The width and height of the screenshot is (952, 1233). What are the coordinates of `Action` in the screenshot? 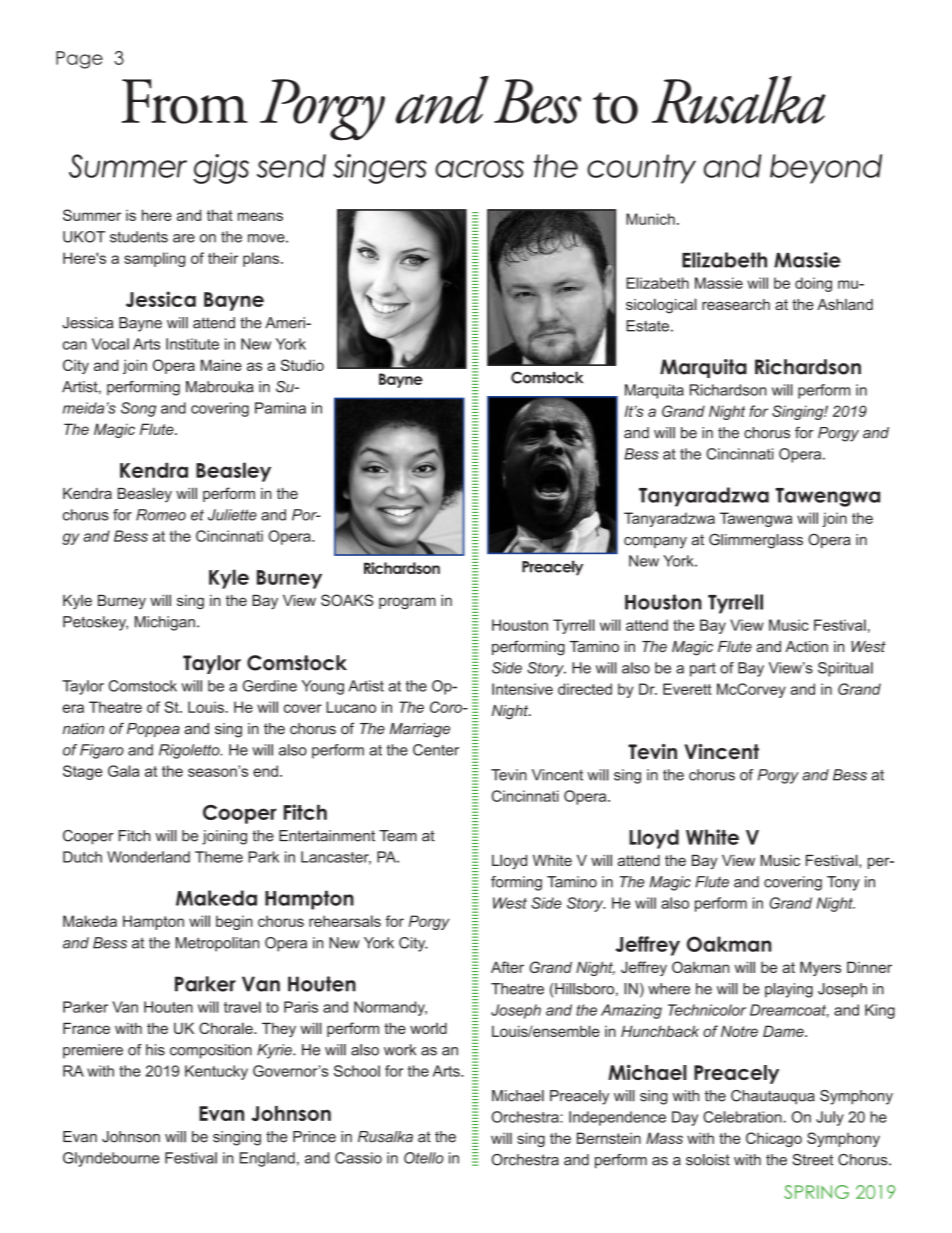 It's located at (806, 646).
